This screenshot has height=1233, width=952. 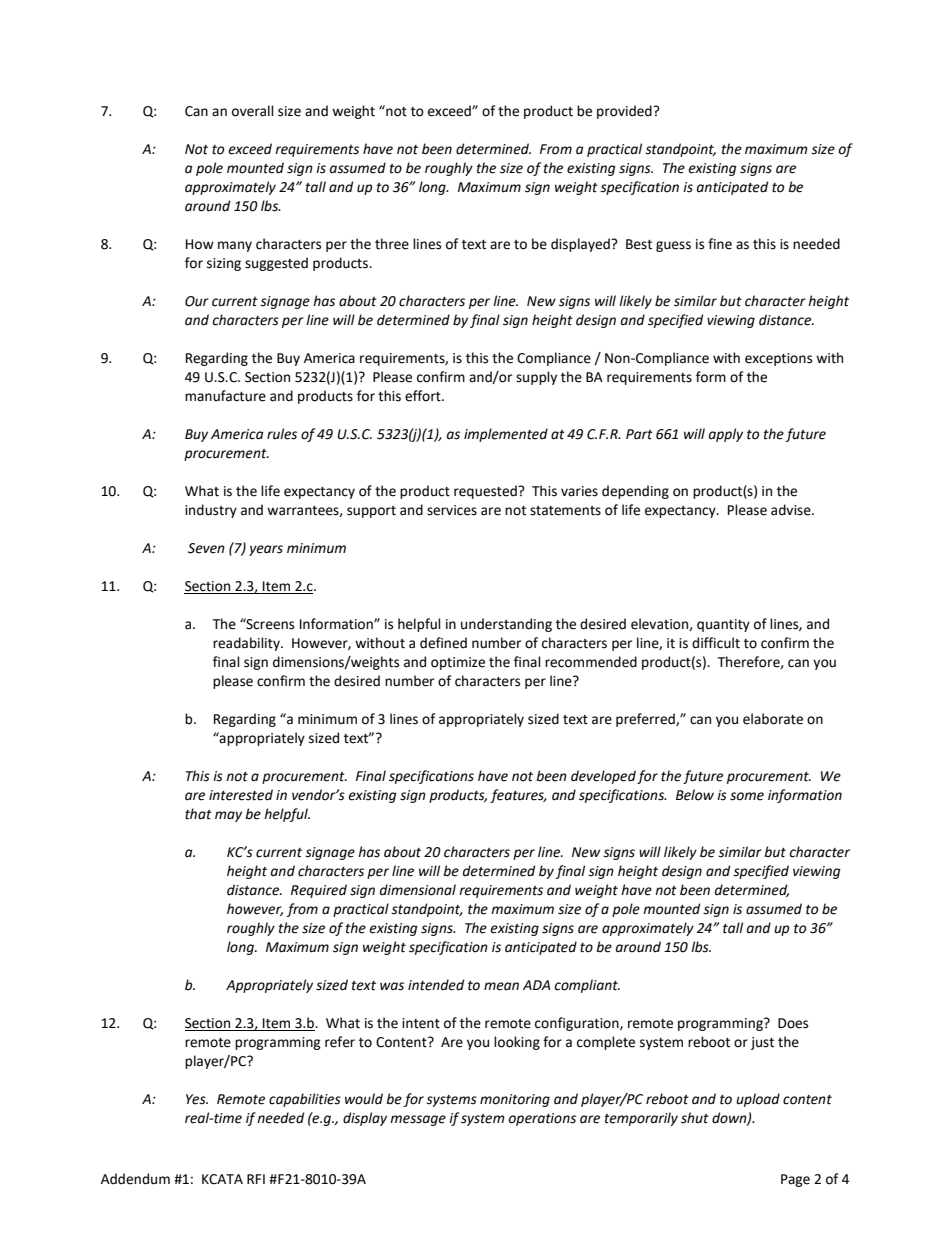 What do you see at coordinates (458, 663) in the screenshot?
I see `optimize` at bounding box center [458, 663].
